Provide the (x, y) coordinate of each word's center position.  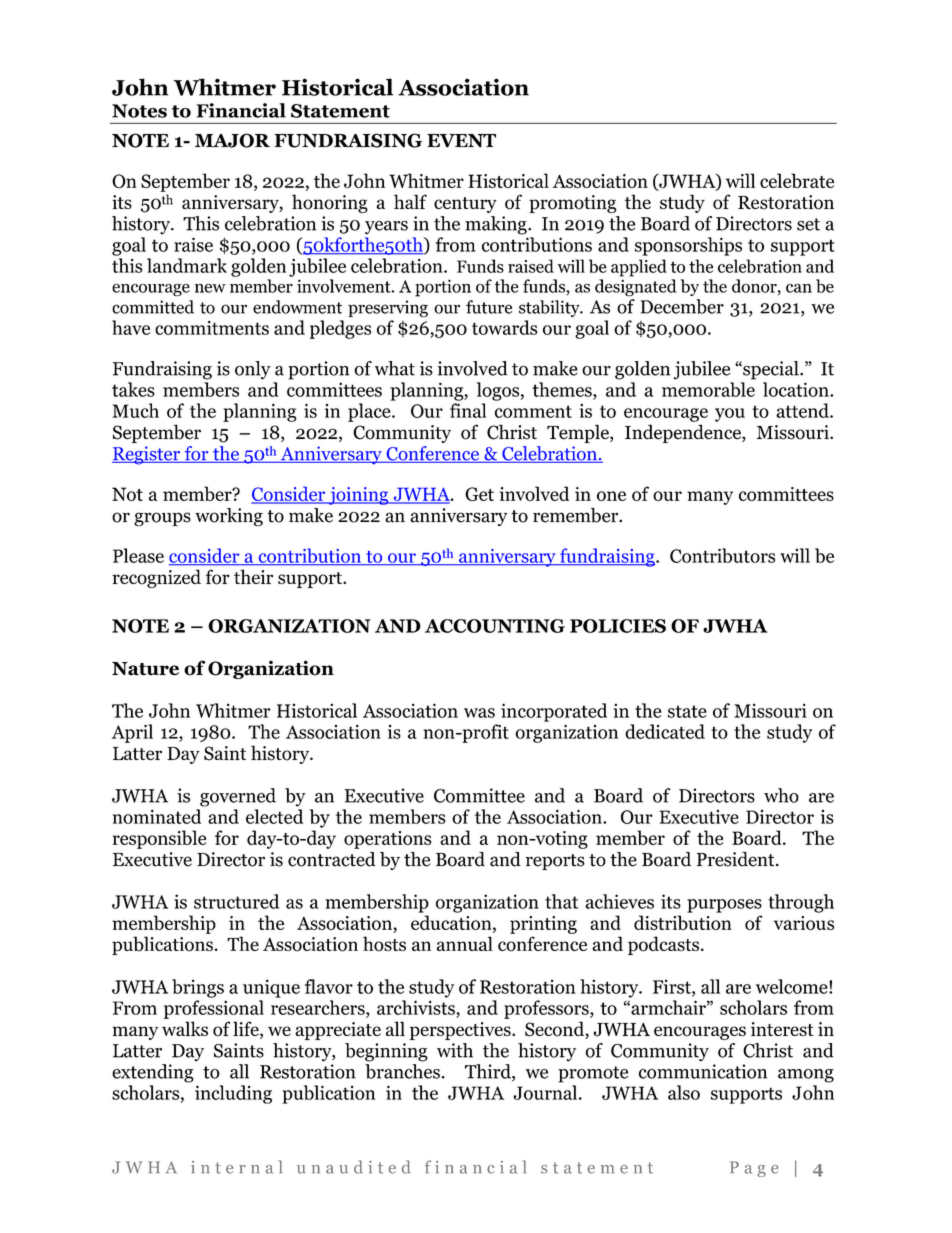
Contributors (722, 555)
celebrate (797, 180)
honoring (330, 203)
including (233, 1094)
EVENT (461, 141)
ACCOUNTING (495, 626)
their (253, 576)
